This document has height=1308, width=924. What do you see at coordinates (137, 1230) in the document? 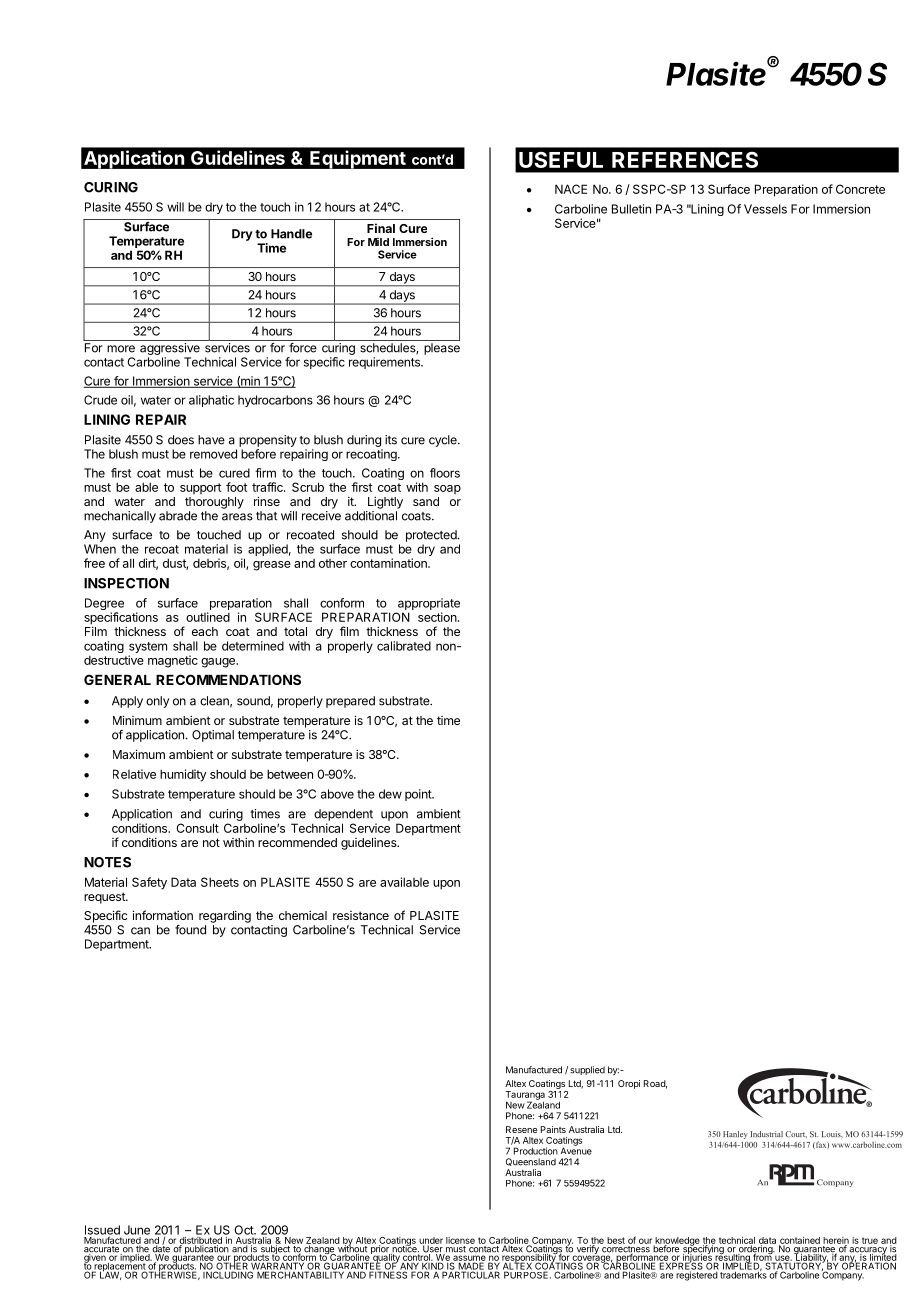
I see `June` at bounding box center [137, 1230].
